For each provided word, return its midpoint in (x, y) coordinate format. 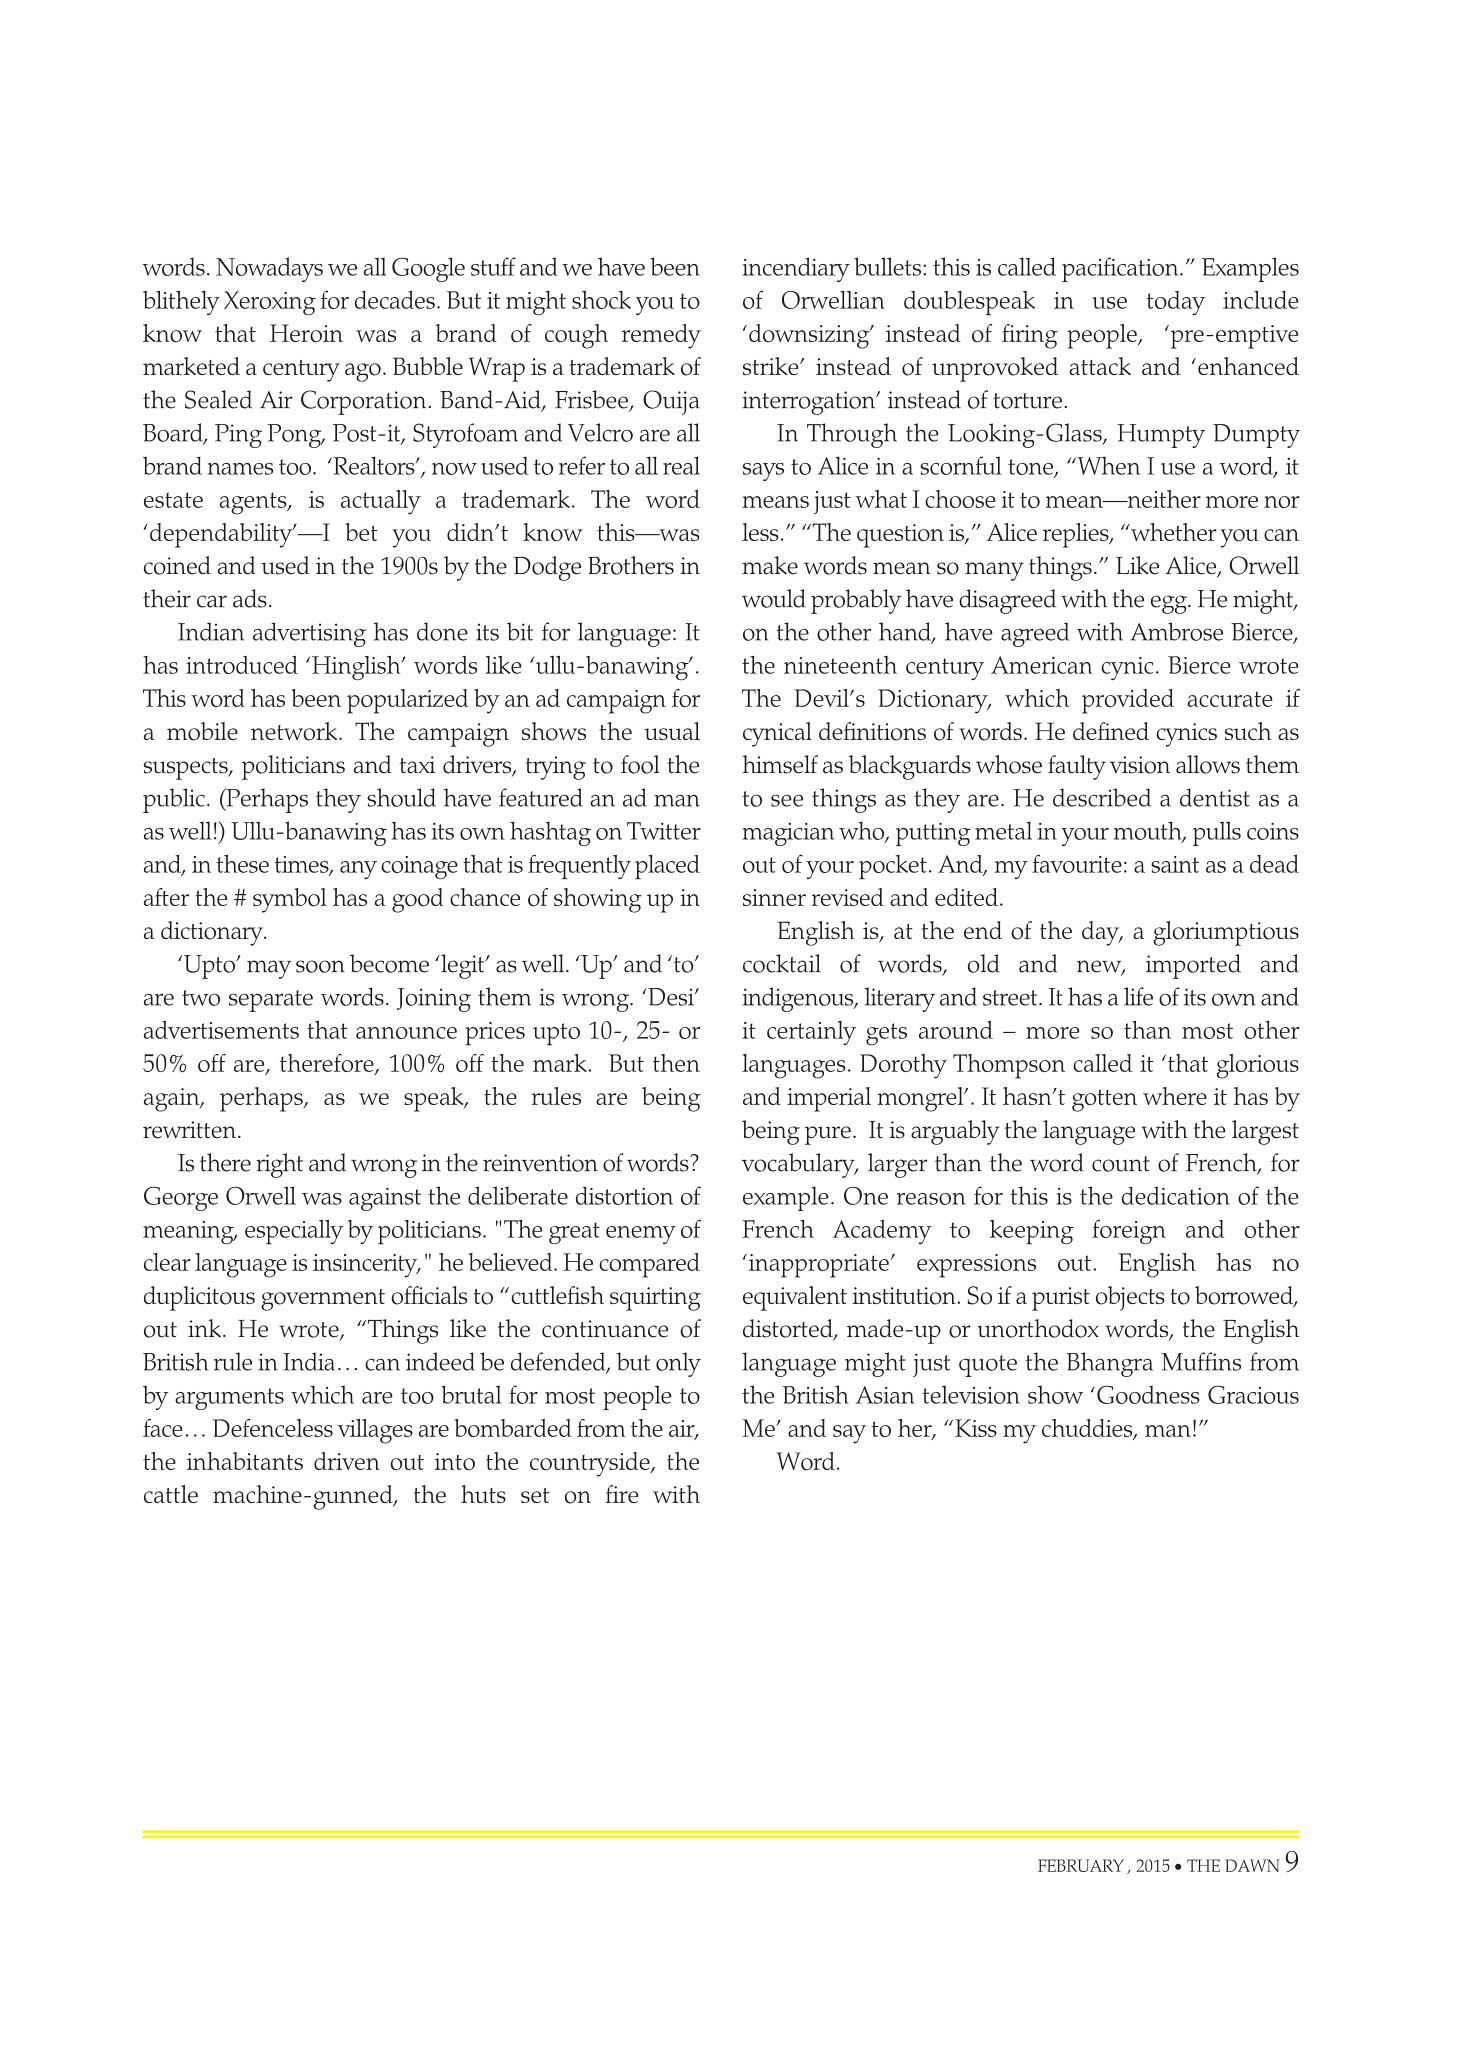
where (1175, 1096)
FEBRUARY (1081, 1865)
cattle (171, 1494)
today (1176, 303)
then (676, 1063)
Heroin (306, 333)
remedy (661, 336)
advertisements (221, 1030)
